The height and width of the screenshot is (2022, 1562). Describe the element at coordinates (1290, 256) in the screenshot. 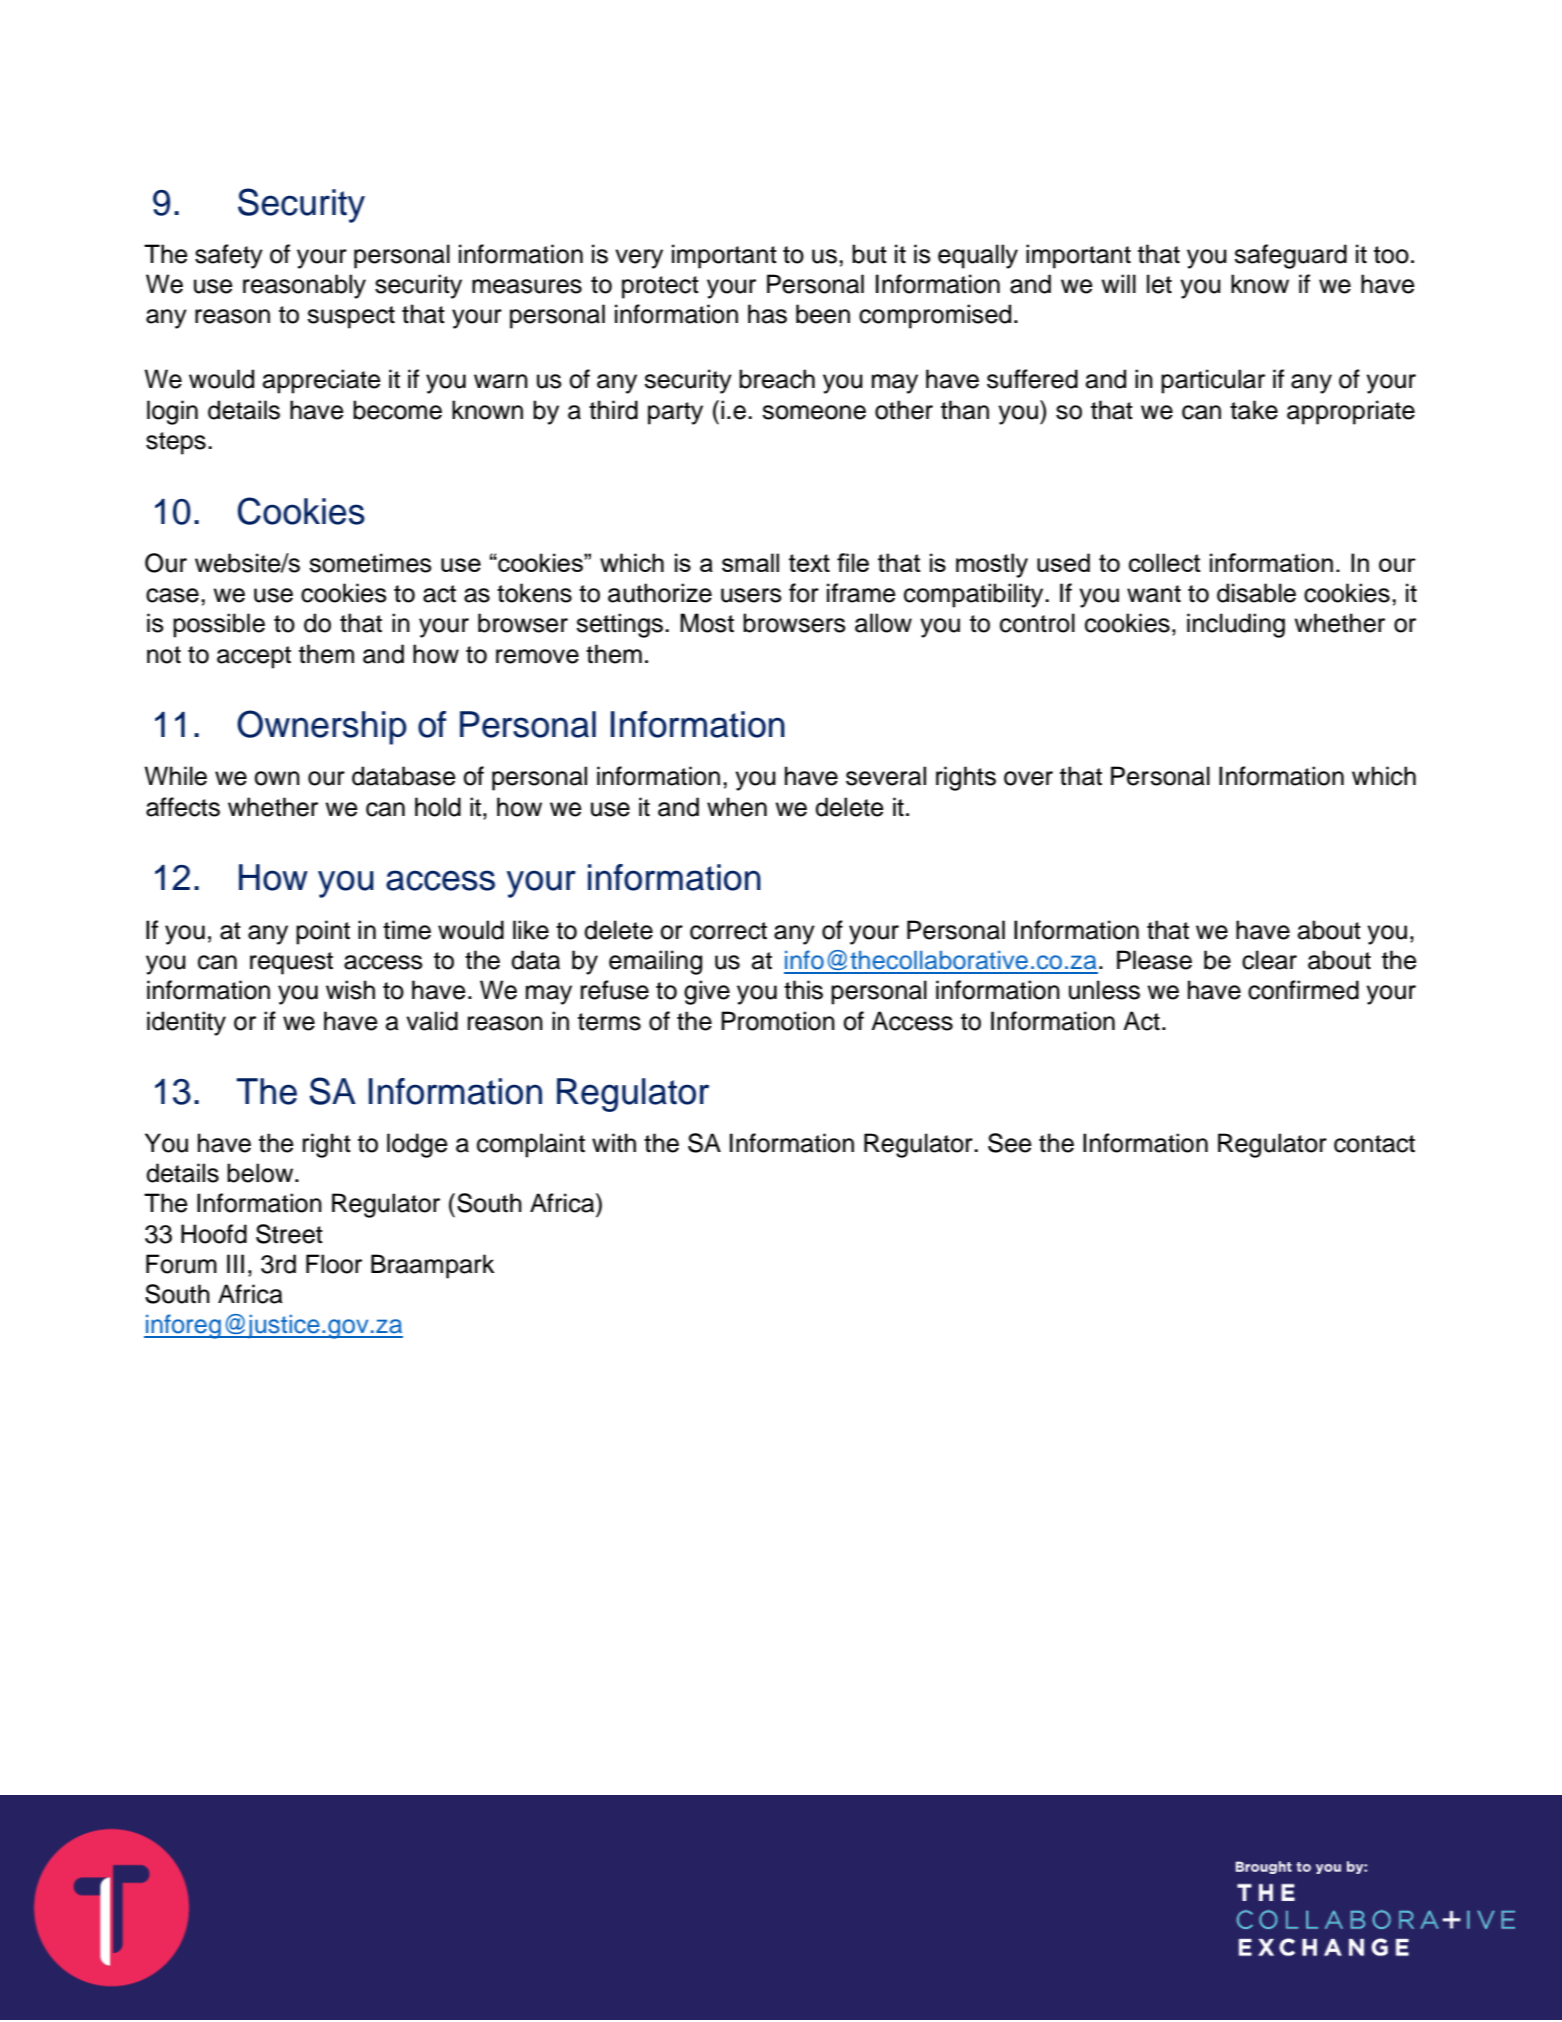

I see `safeguard` at that location.
